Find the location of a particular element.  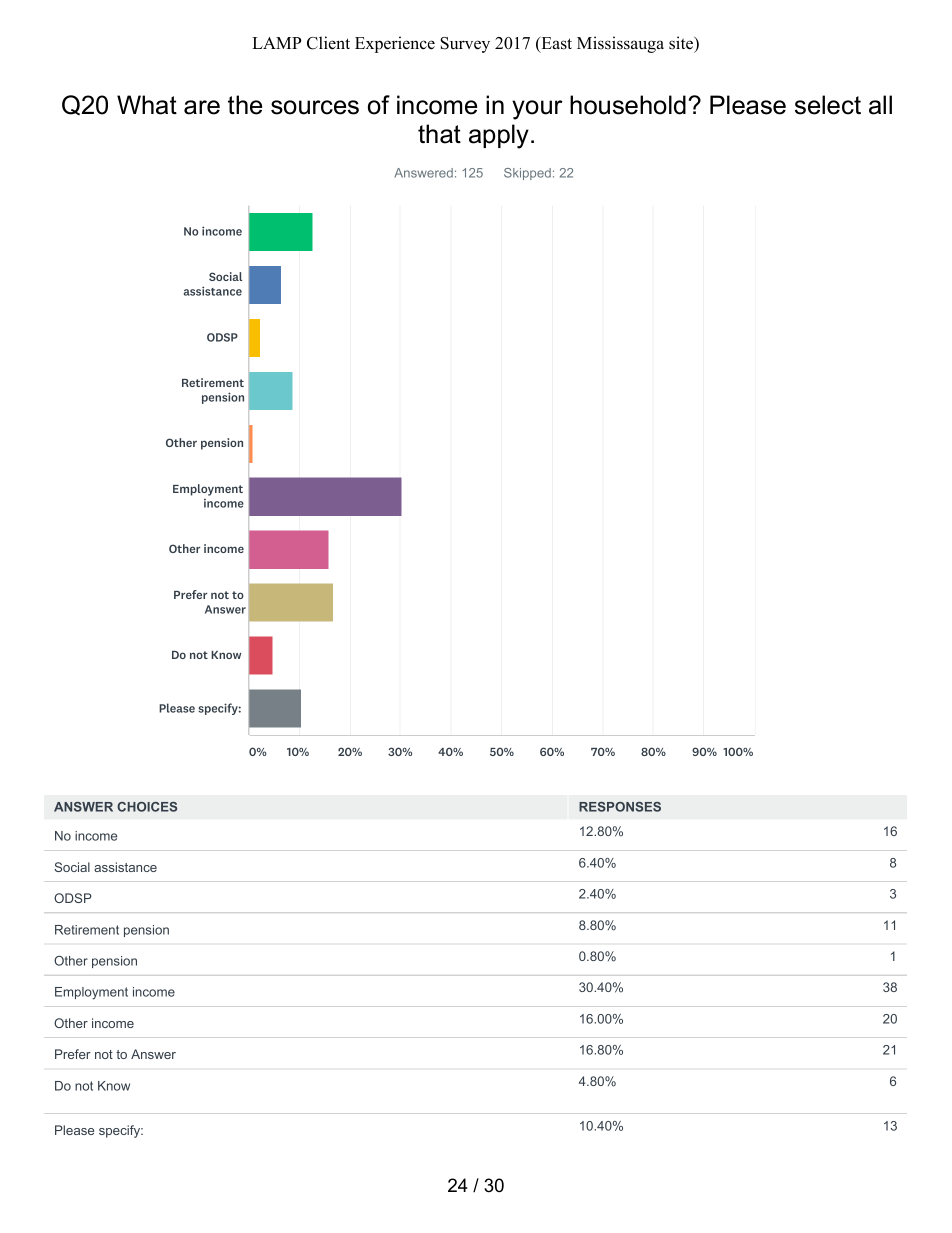

Skipped is located at coordinates (527, 174).
